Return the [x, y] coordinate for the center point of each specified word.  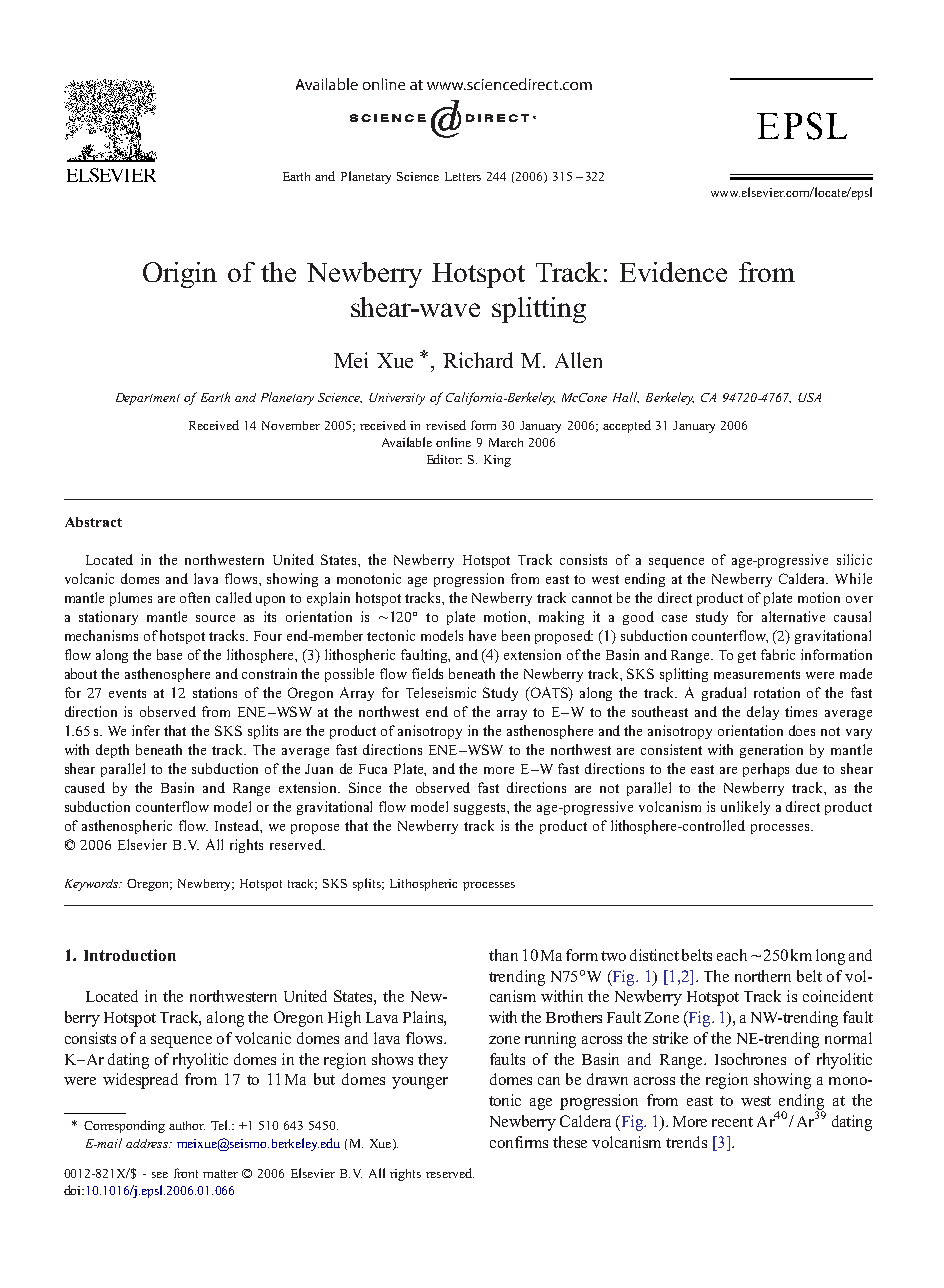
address [148, 1143]
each [732, 955]
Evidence [673, 272]
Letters [463, 176]
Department [148, 399]
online [453, 442]
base [169, 654]
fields [427, 673]
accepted [627, 426]
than [503, 955]
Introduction [130, 955]
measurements [757, 674]
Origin [180, 275]
